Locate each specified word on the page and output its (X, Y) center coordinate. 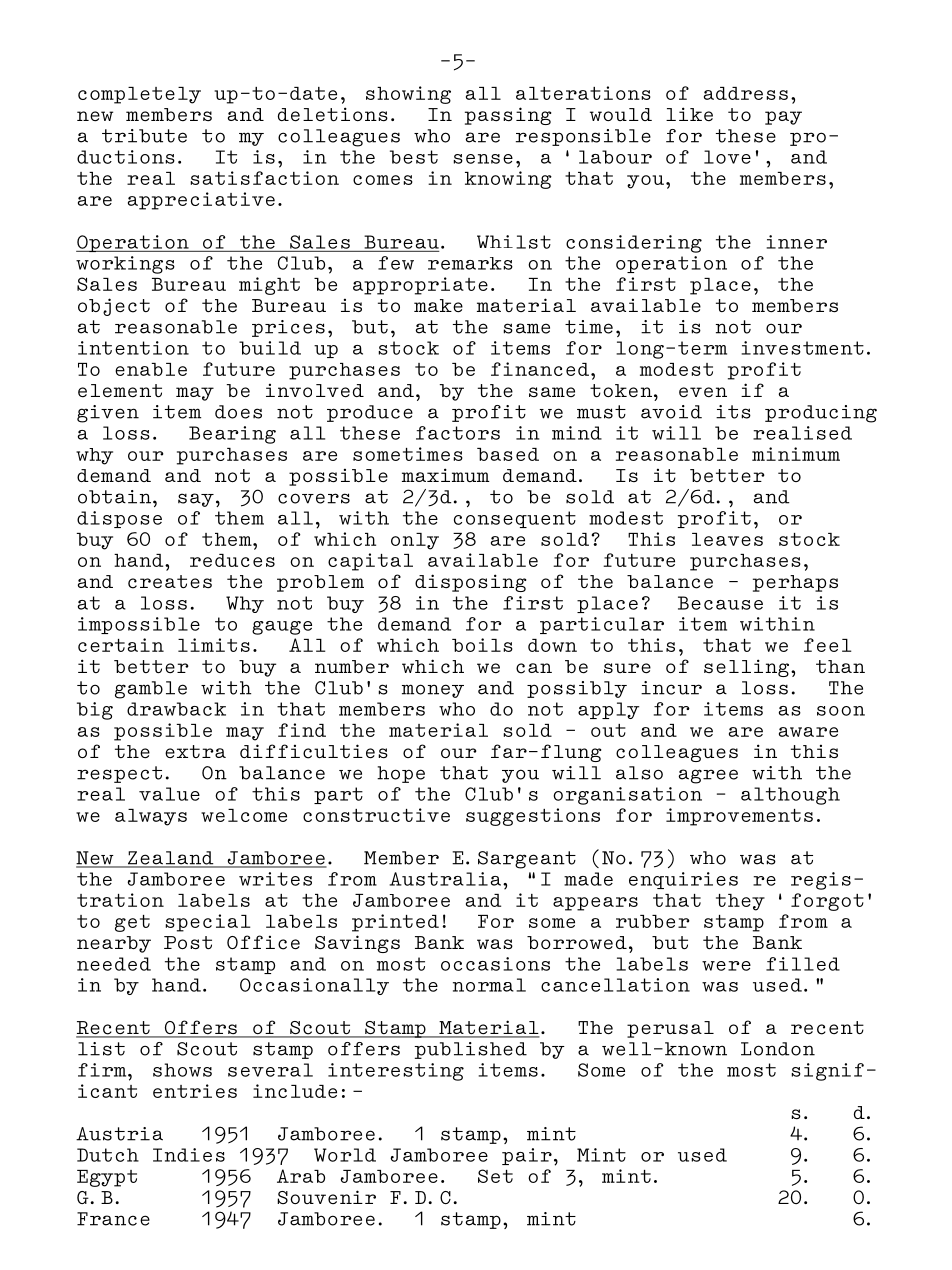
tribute (144, 136)
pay (783, 118)
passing (508, 116)
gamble (151, 690)
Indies (189, 1155)
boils (482, 645)
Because (720, 603)
